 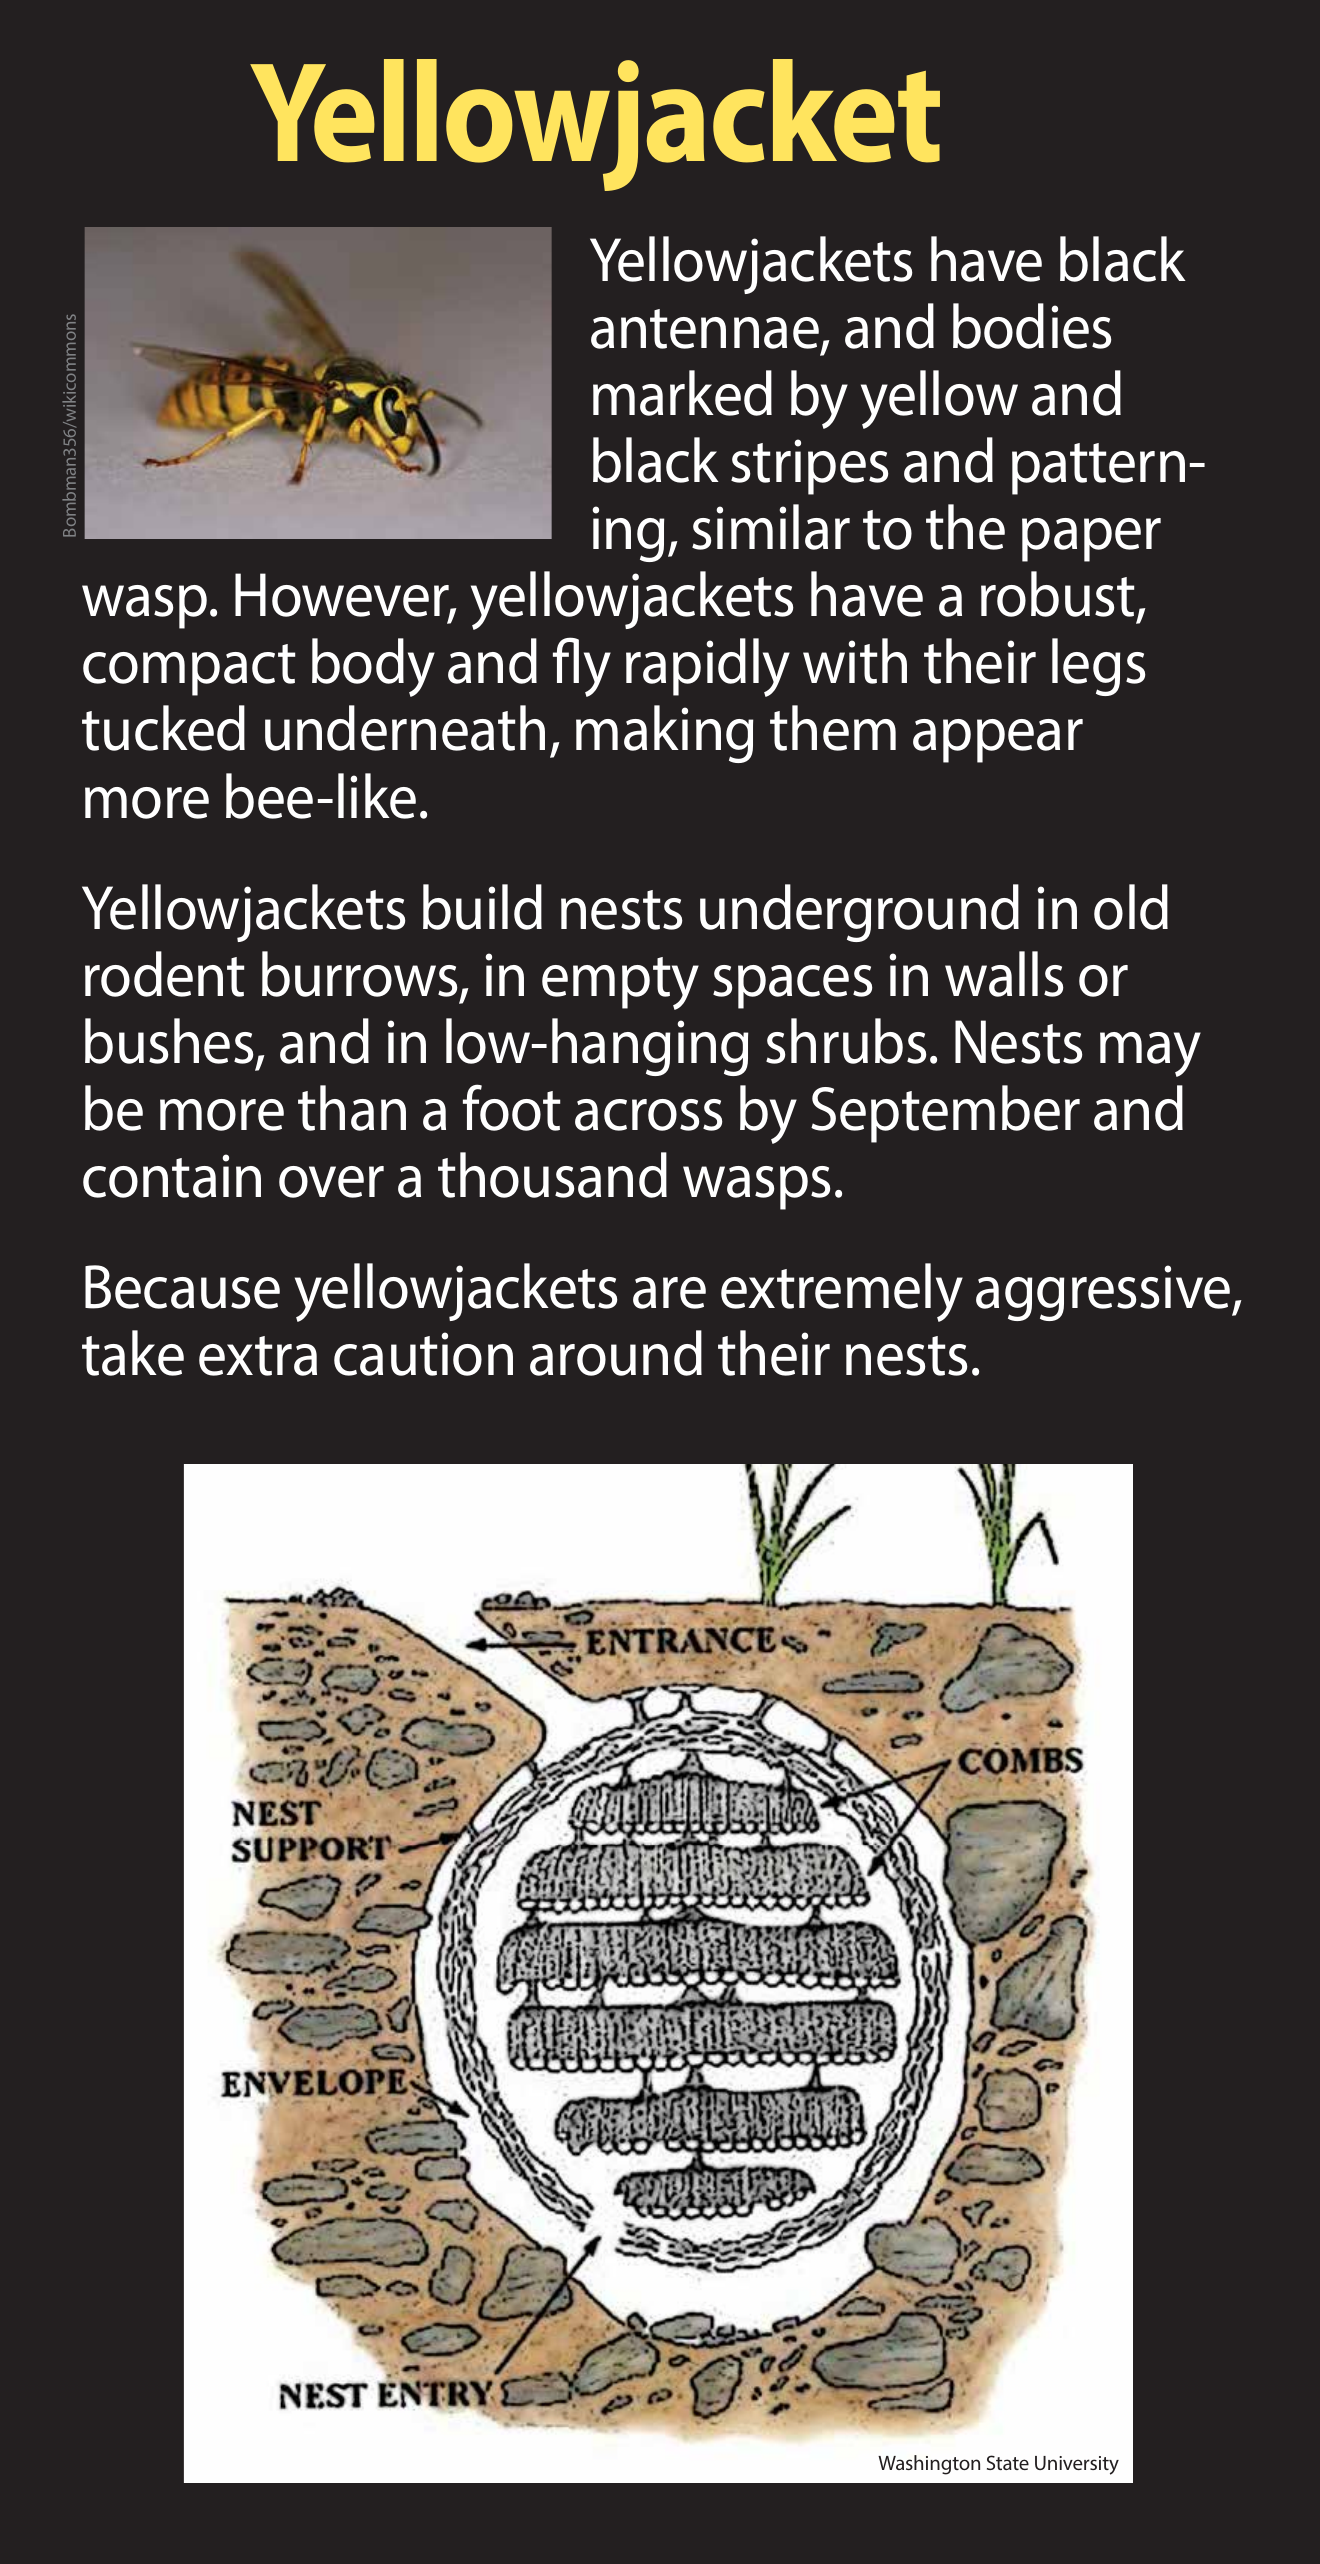 What do you see at coordinates (189, 670) in the document?
I see `compact` at bounding box center [189, 670].
